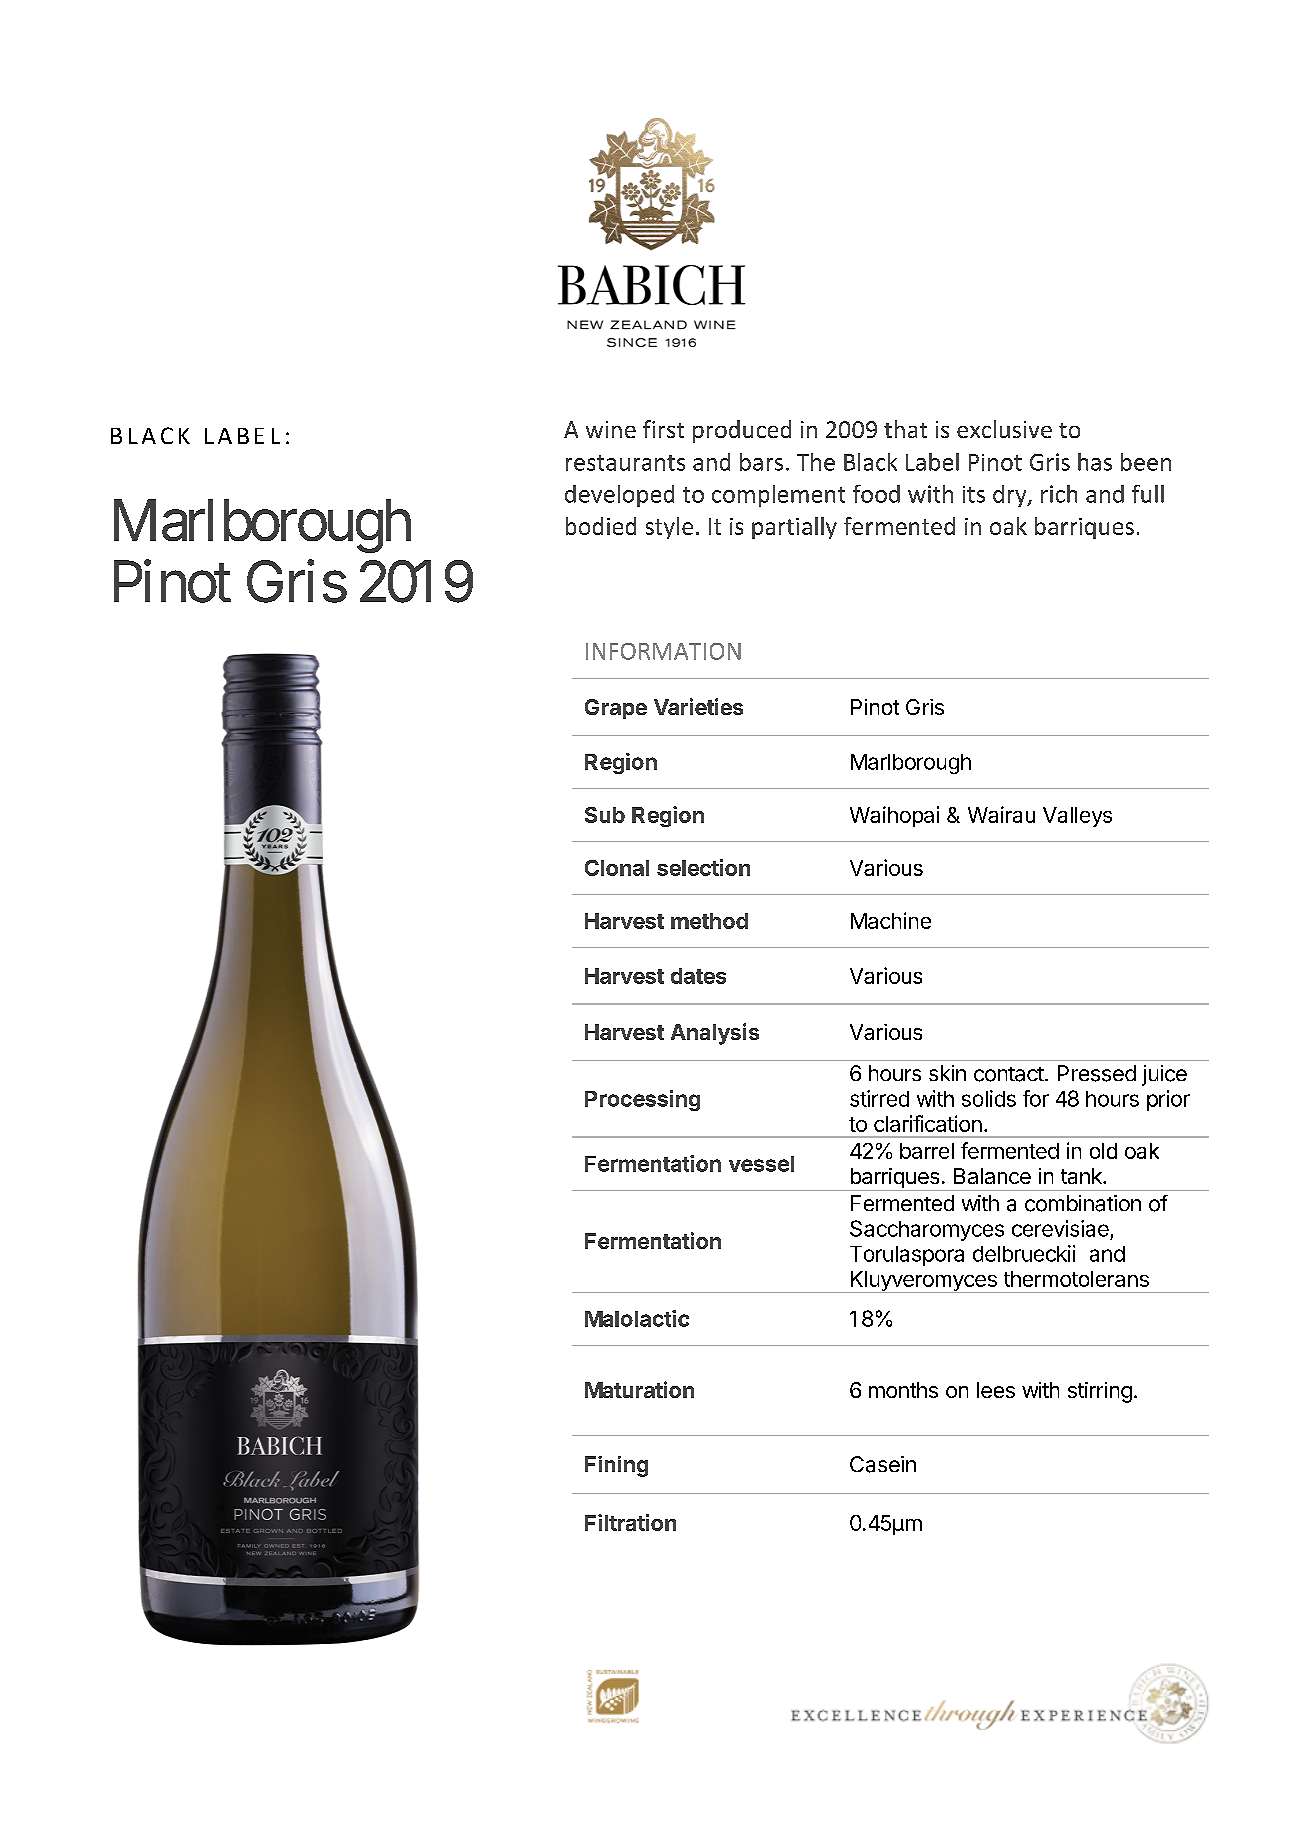 The image size is (1303, 1844). I want to click on food, so click(876, 494).
